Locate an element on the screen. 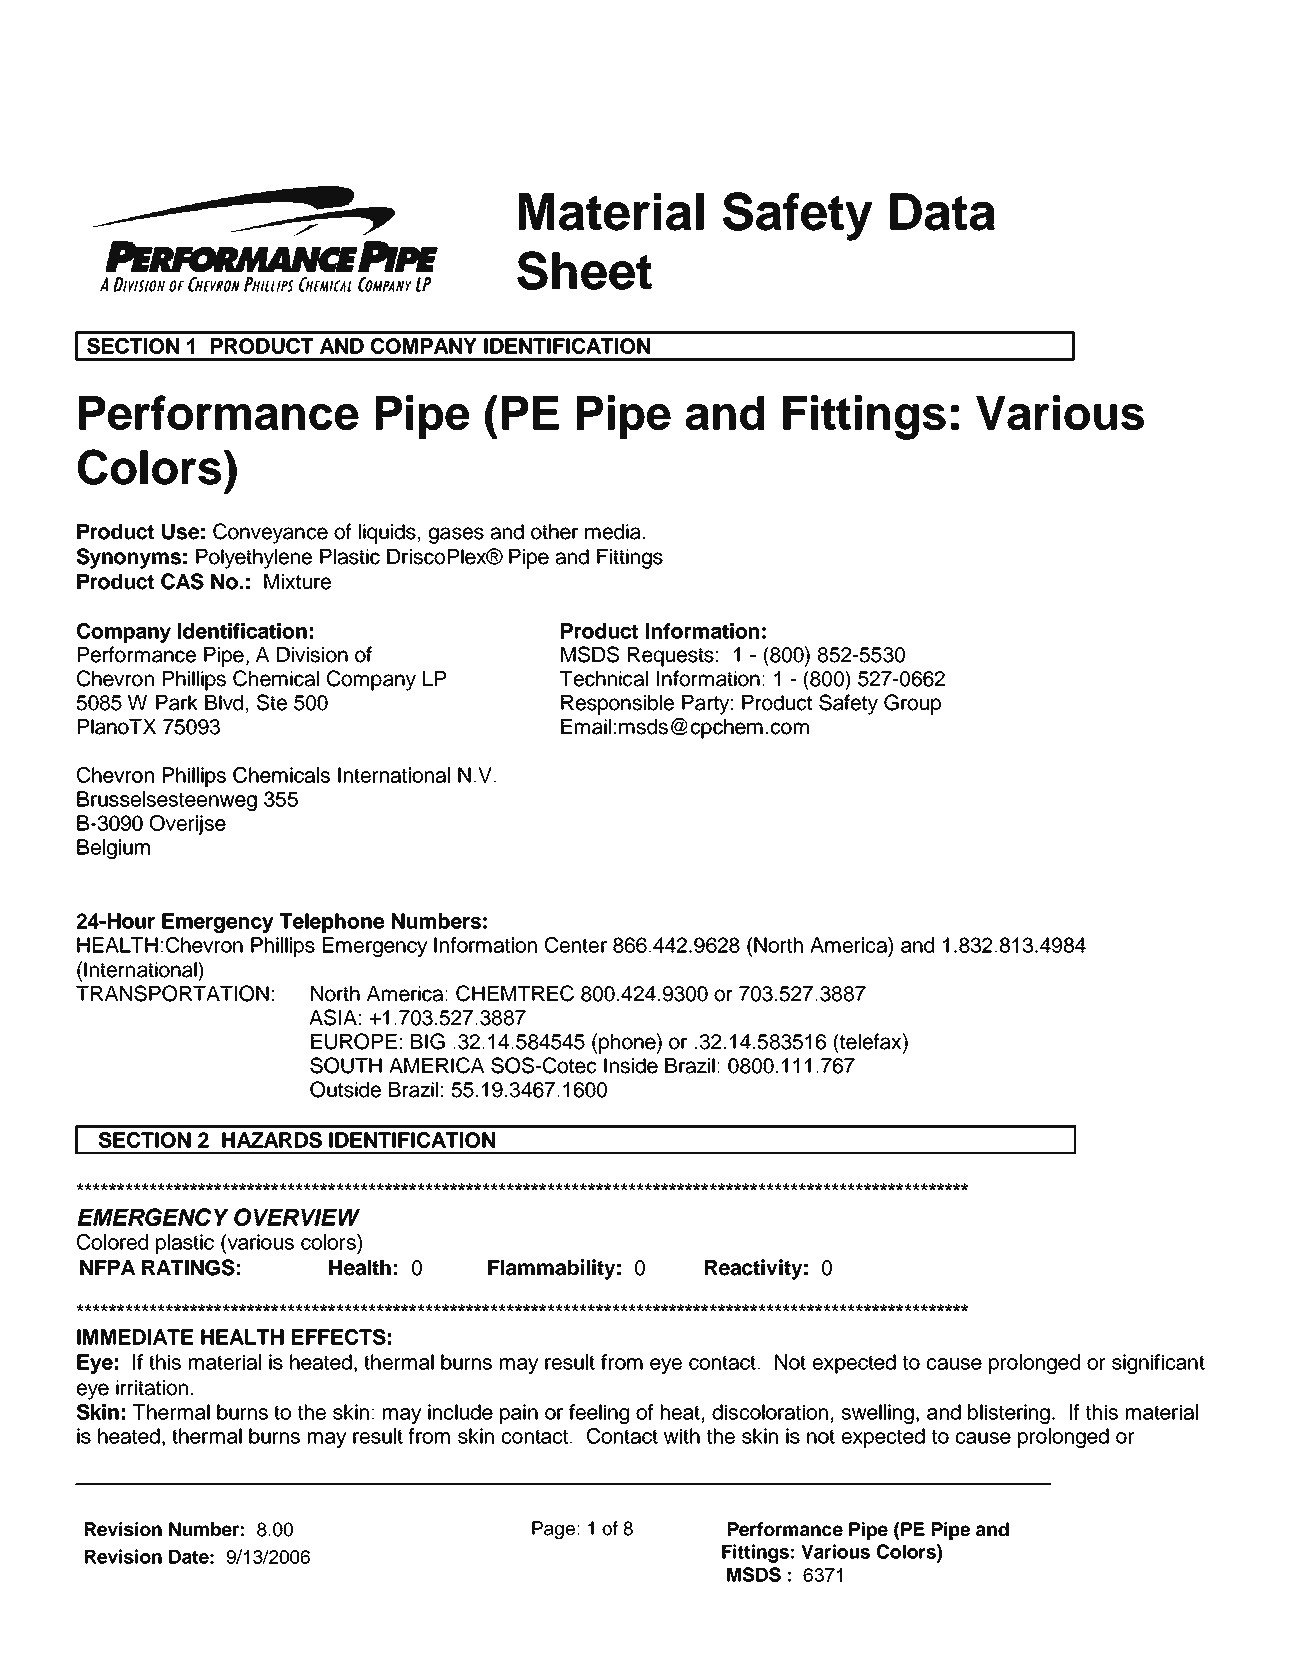  Belgium is located at coordinates (113, 849).
